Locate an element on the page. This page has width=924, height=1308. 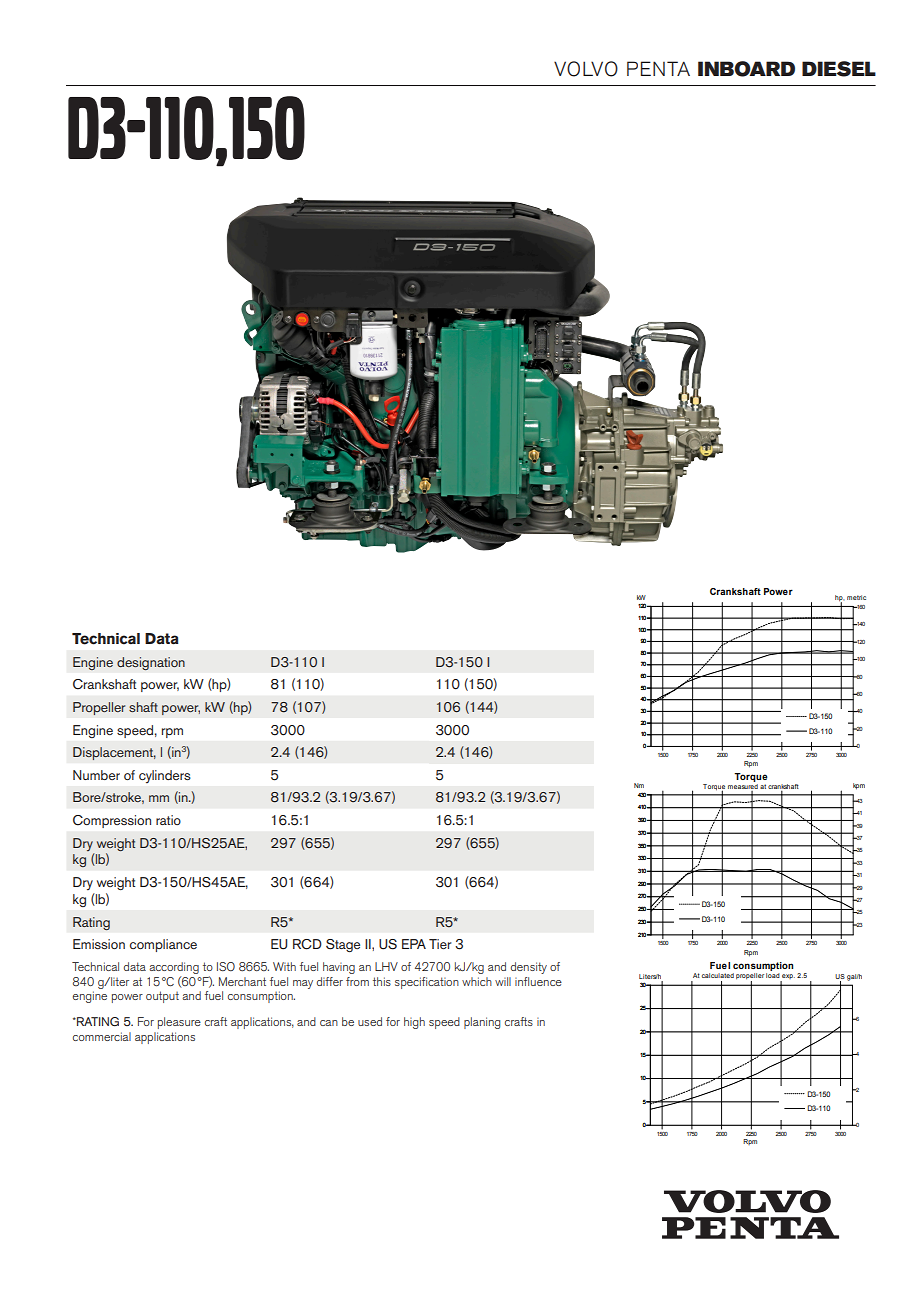
planing is located at coordinates (482, 1023).
